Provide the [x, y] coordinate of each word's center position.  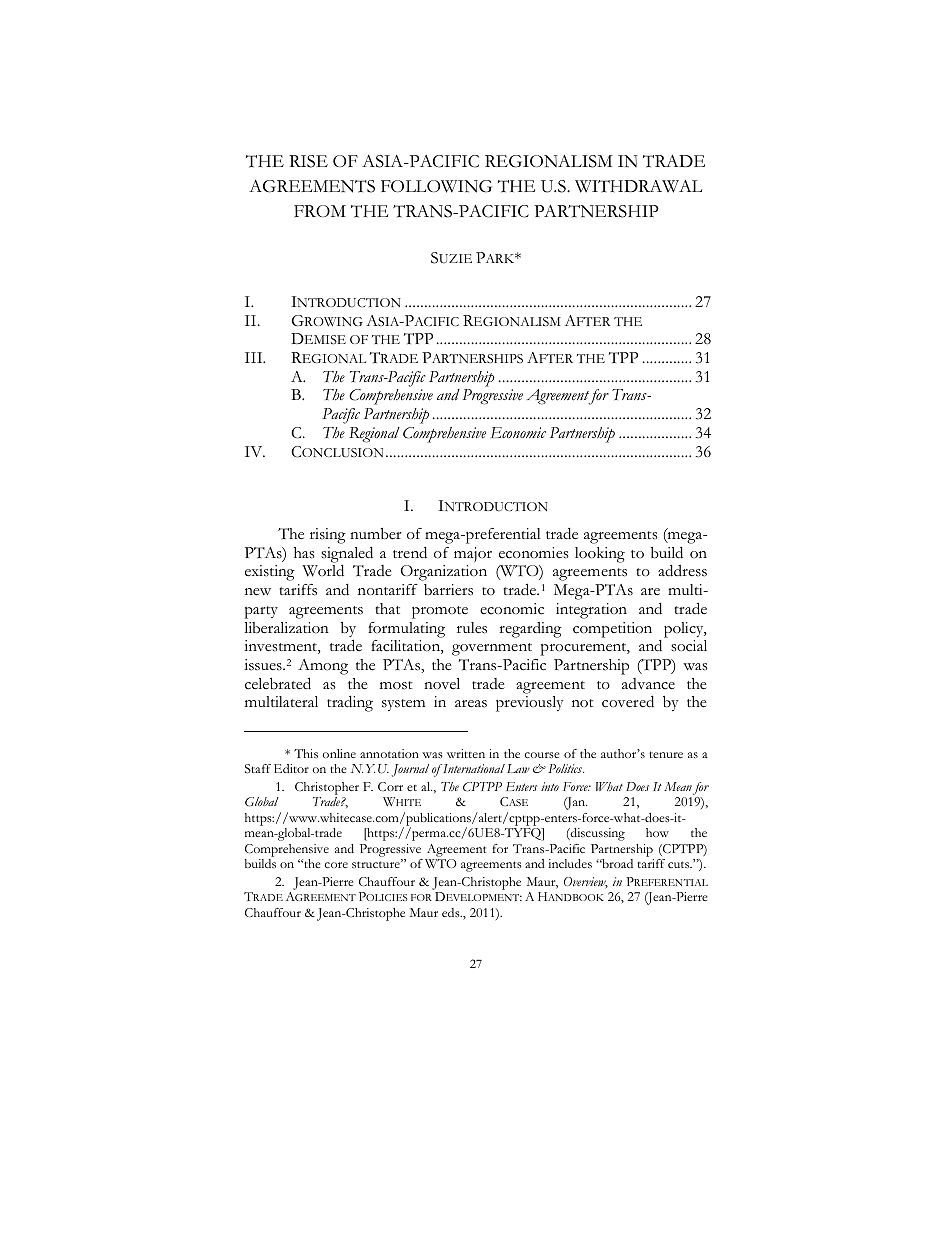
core [336, 865]
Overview [586, 883]
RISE [308, 161]
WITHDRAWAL [638, 186]
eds [452, 912]
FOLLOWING [436, 186]
